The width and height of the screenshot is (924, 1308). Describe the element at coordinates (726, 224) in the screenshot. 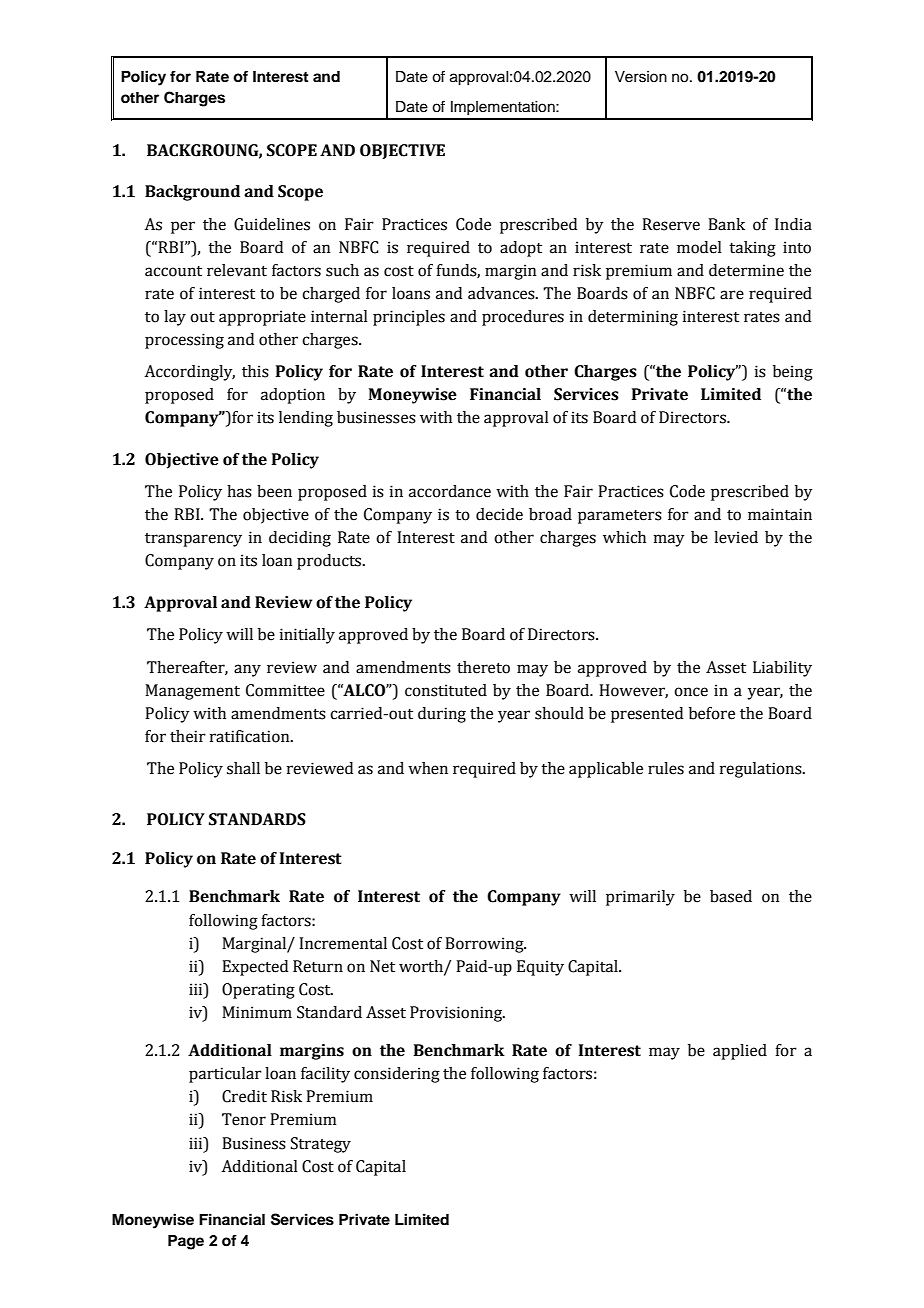

I see `Bank` at that location.
